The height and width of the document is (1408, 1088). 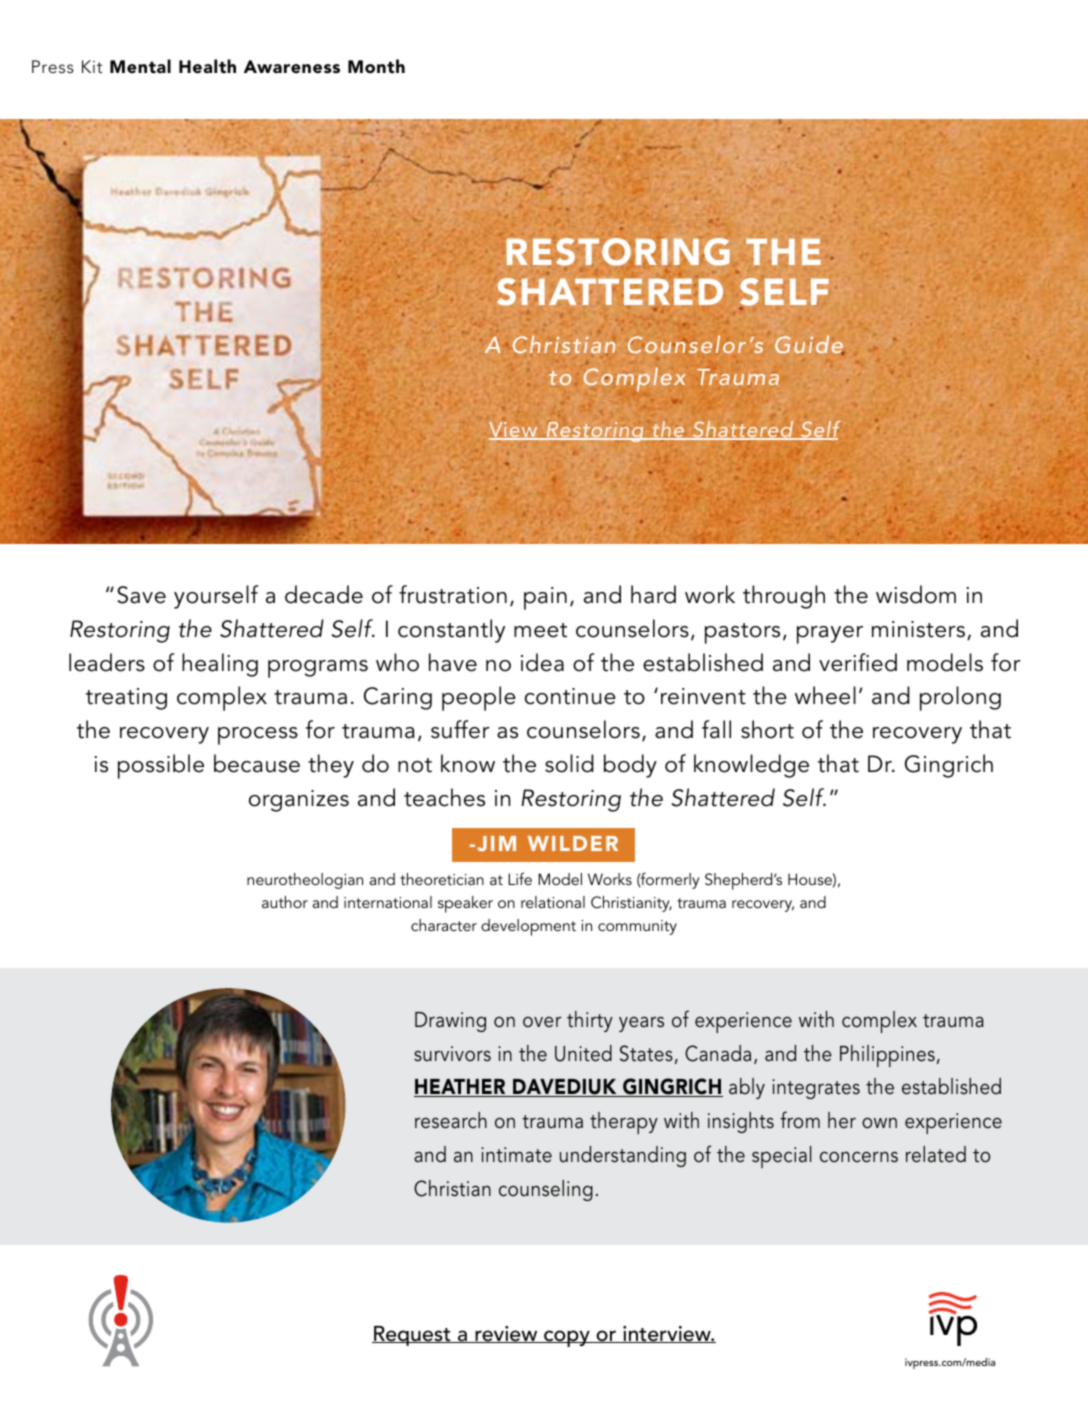 I want to click on pain, so click(x=545, y=598).
